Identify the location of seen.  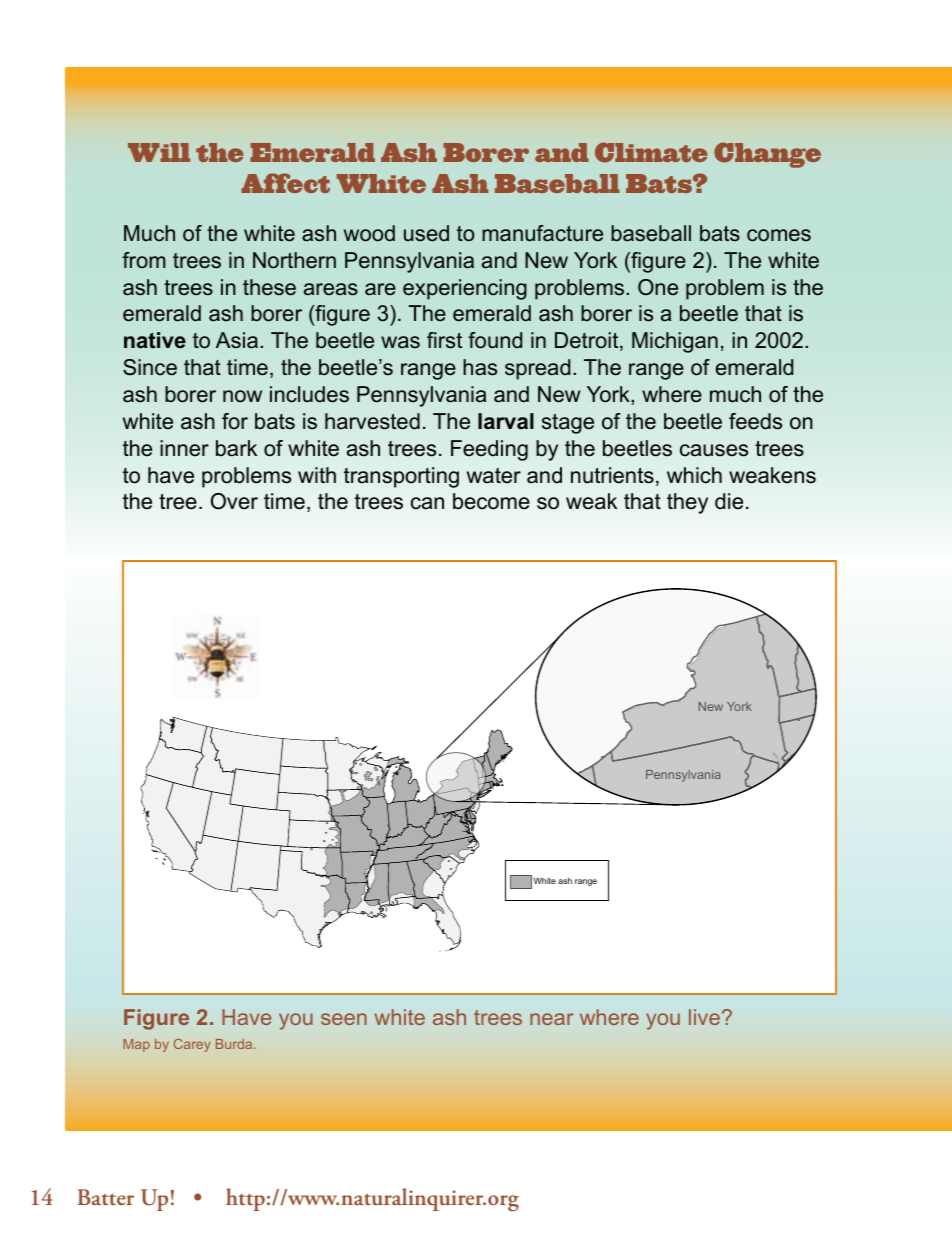
(344, 1019).
